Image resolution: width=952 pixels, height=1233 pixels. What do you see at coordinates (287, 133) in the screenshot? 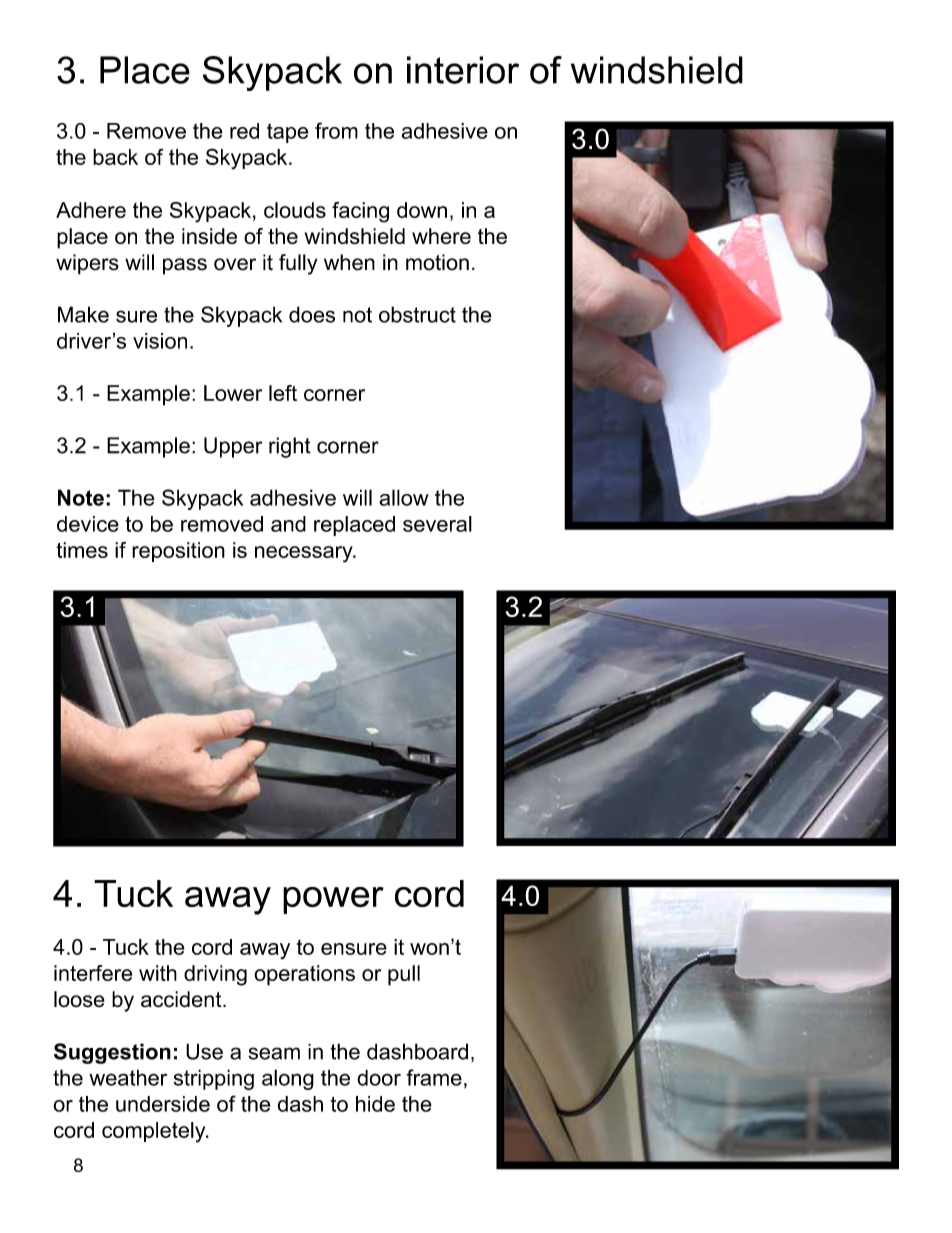
I see `tape` at bounding box center [287, 133].
